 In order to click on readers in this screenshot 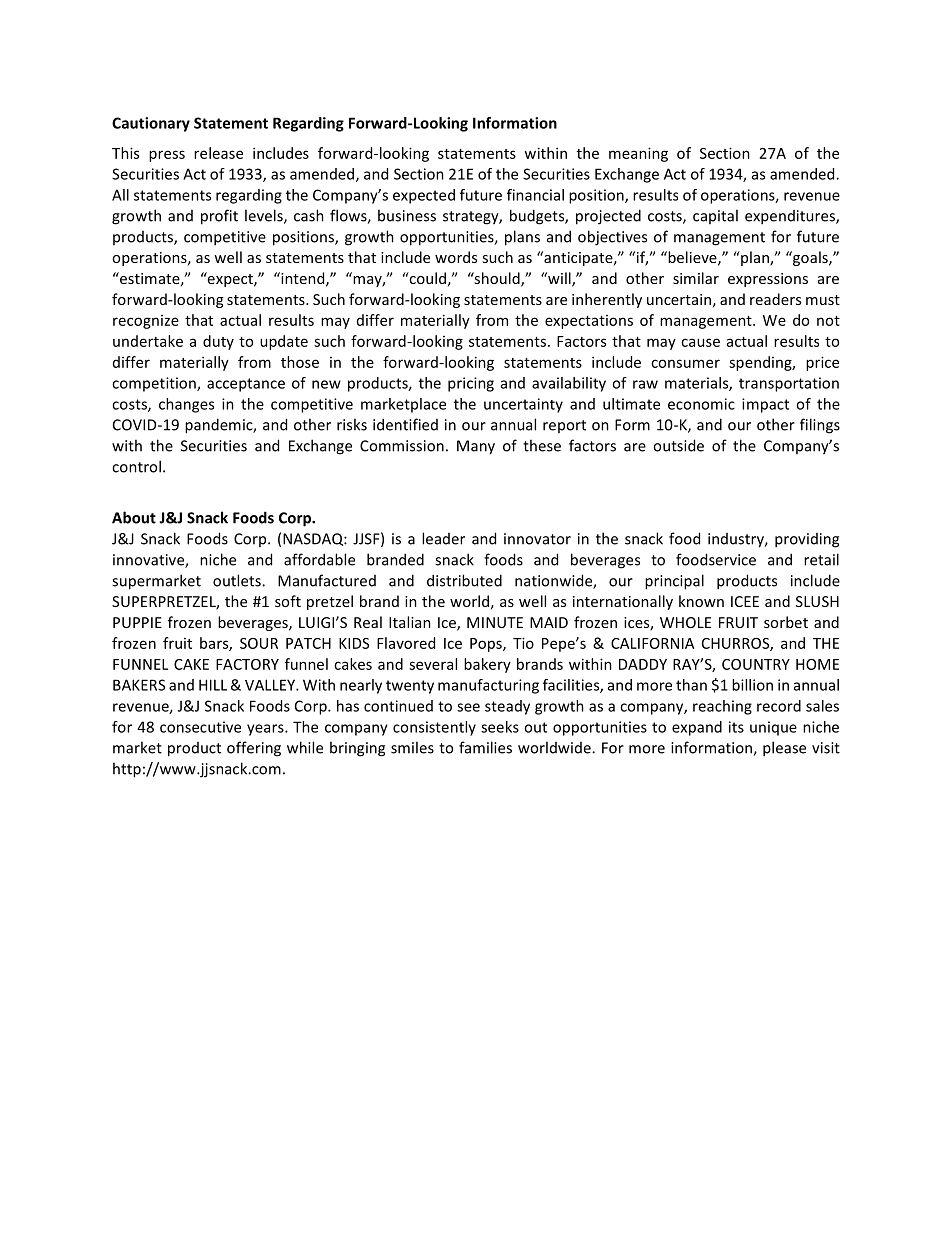, I will do `click(775, 299)`.
